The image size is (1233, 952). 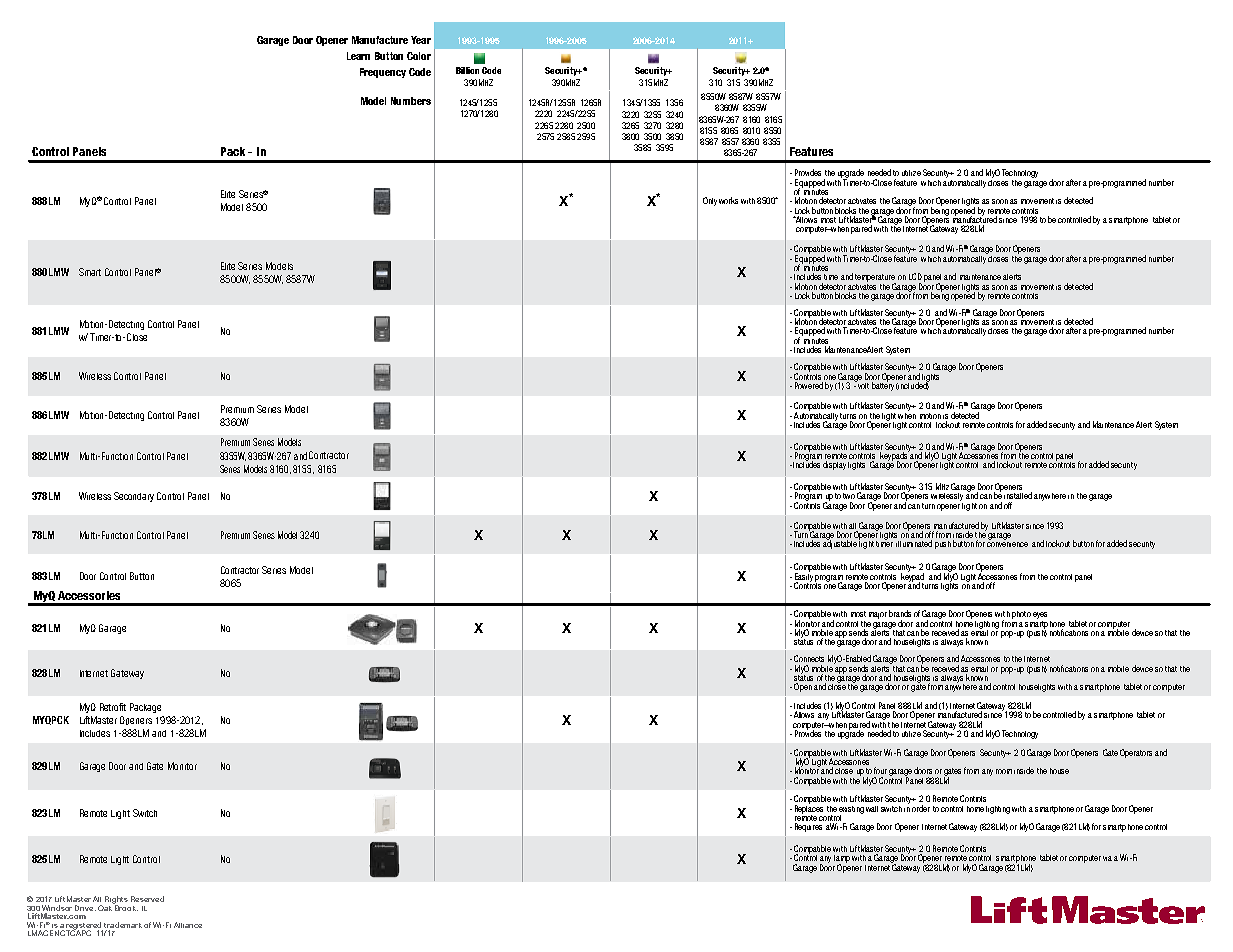 What do you see at coordinates (808, 827) in the screenshot?
I see `Requires` at bounding box center [808, 827].
